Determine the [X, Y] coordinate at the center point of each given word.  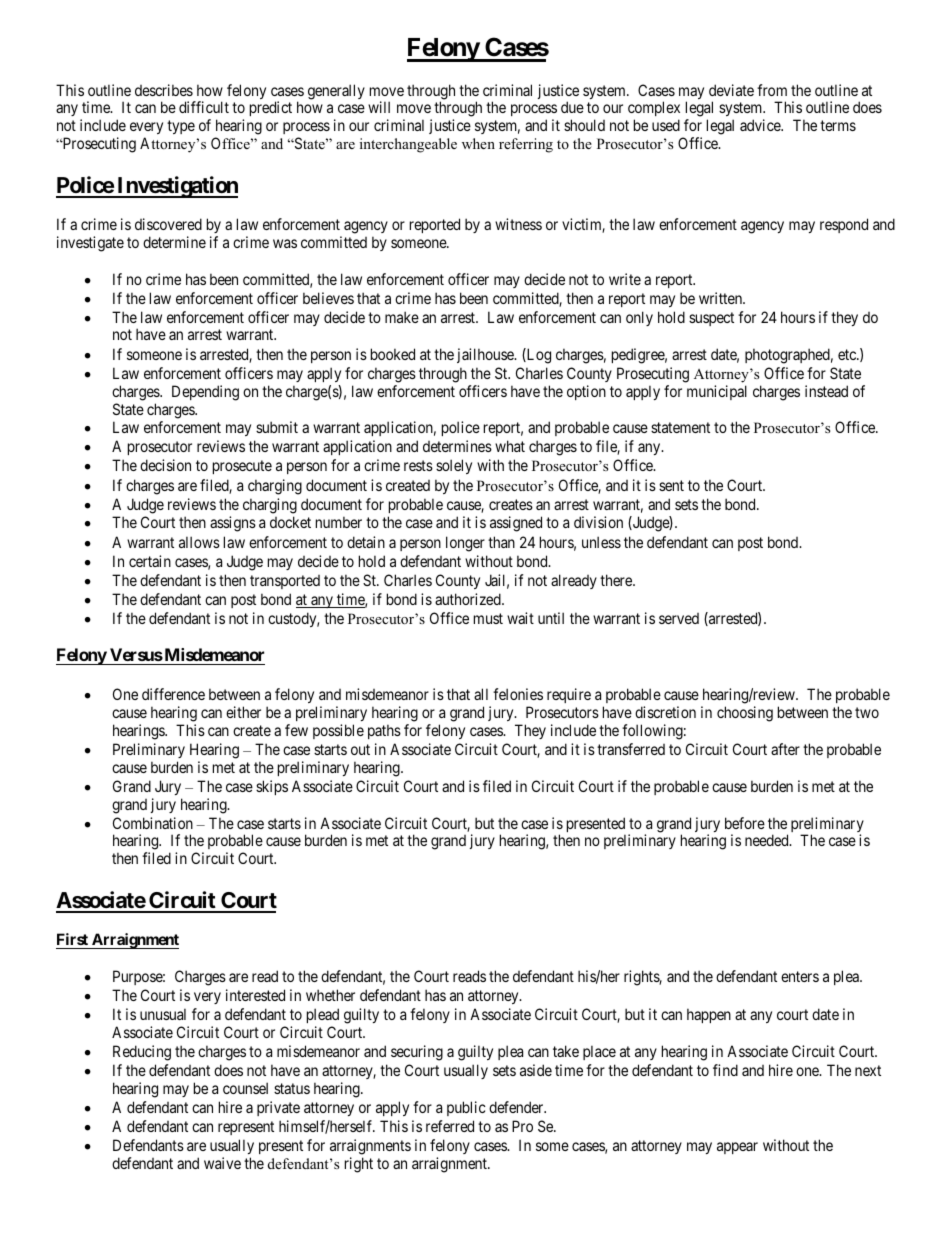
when [478, 143]
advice [761, 125]
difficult [204, 107]
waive [222, 1163]
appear [737, 1148]
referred [450, 1126]
